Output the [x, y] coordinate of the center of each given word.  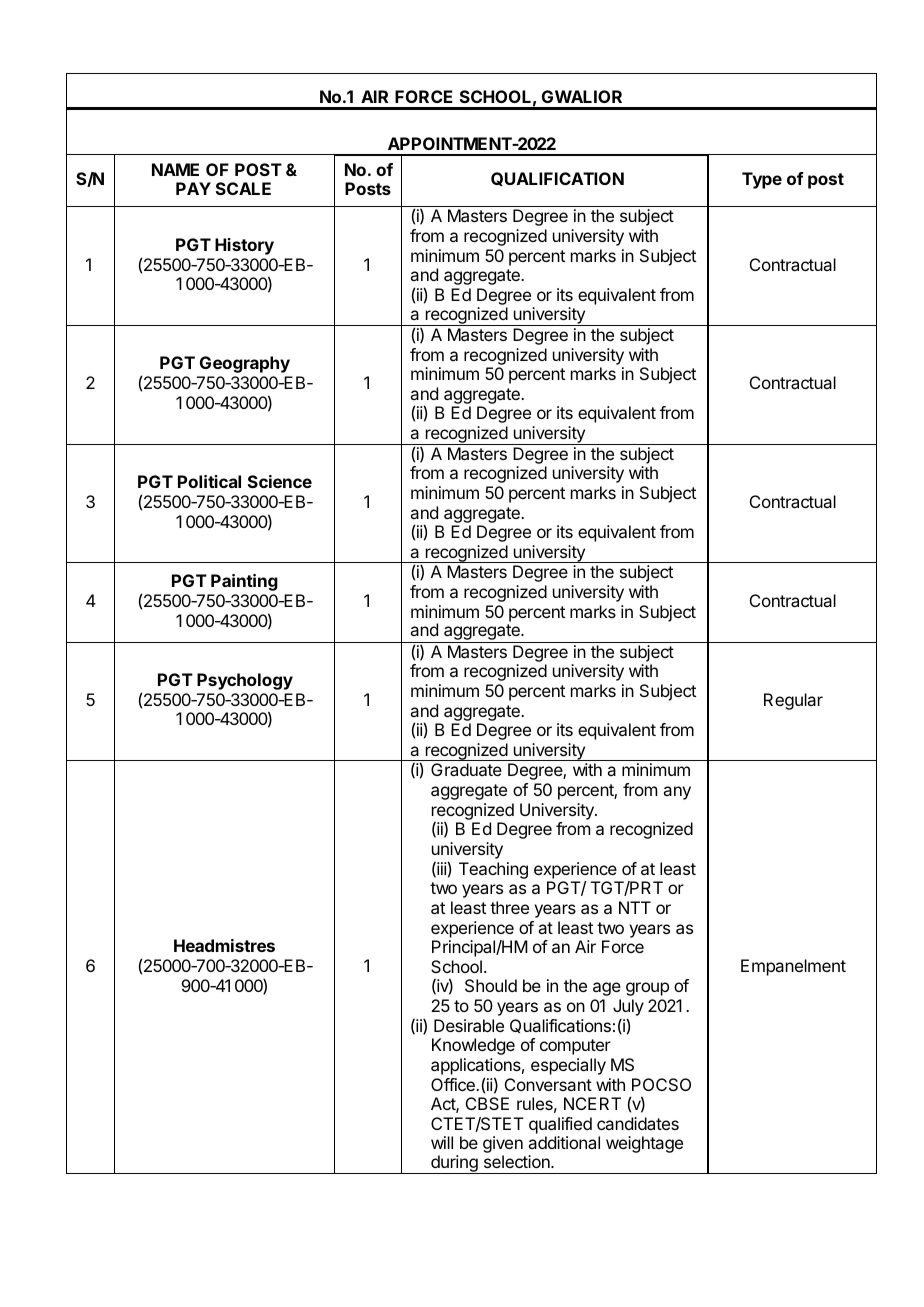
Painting [244, 582]
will [442, 1142]
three [509, 907]
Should [491, 985]
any [677, 793]
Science [280, 481]
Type [762, 180]
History [244, 246]
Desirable [469, 1025]
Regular [793, 701]
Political [209, 481]
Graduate [466, 769]
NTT [635, 907]
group [647, 989]
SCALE [243, 188]
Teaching [493, 870]
